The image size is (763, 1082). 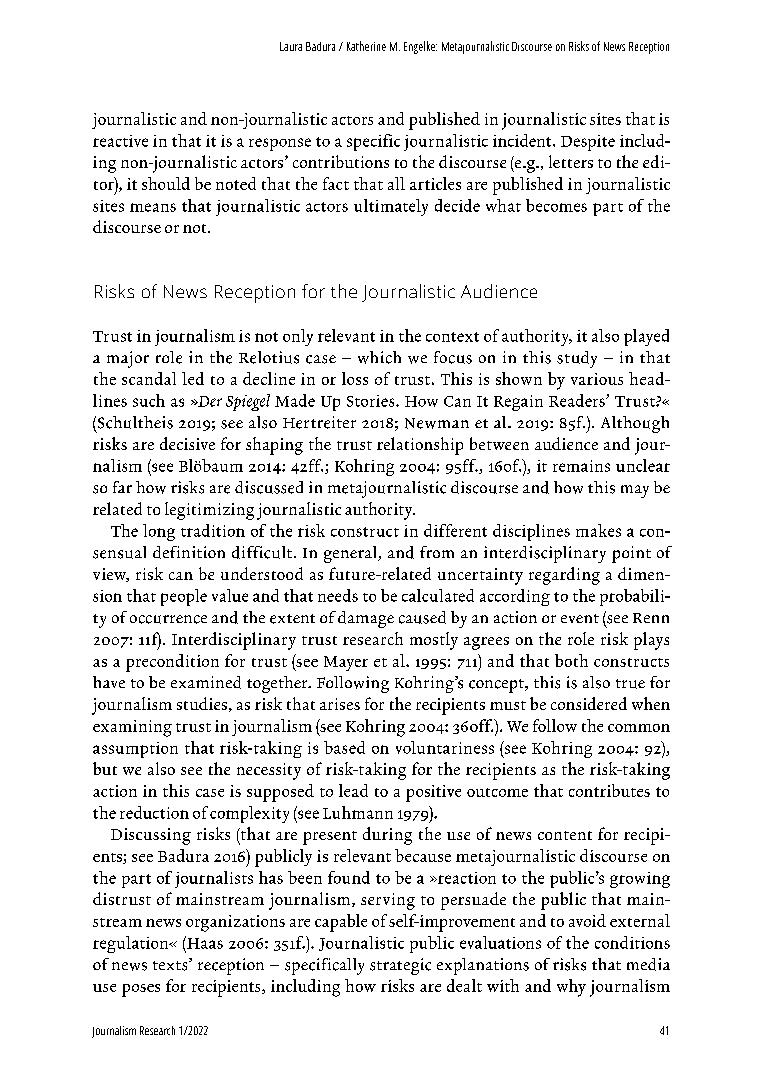 I want to click on general, so click(x=351, y=554).
